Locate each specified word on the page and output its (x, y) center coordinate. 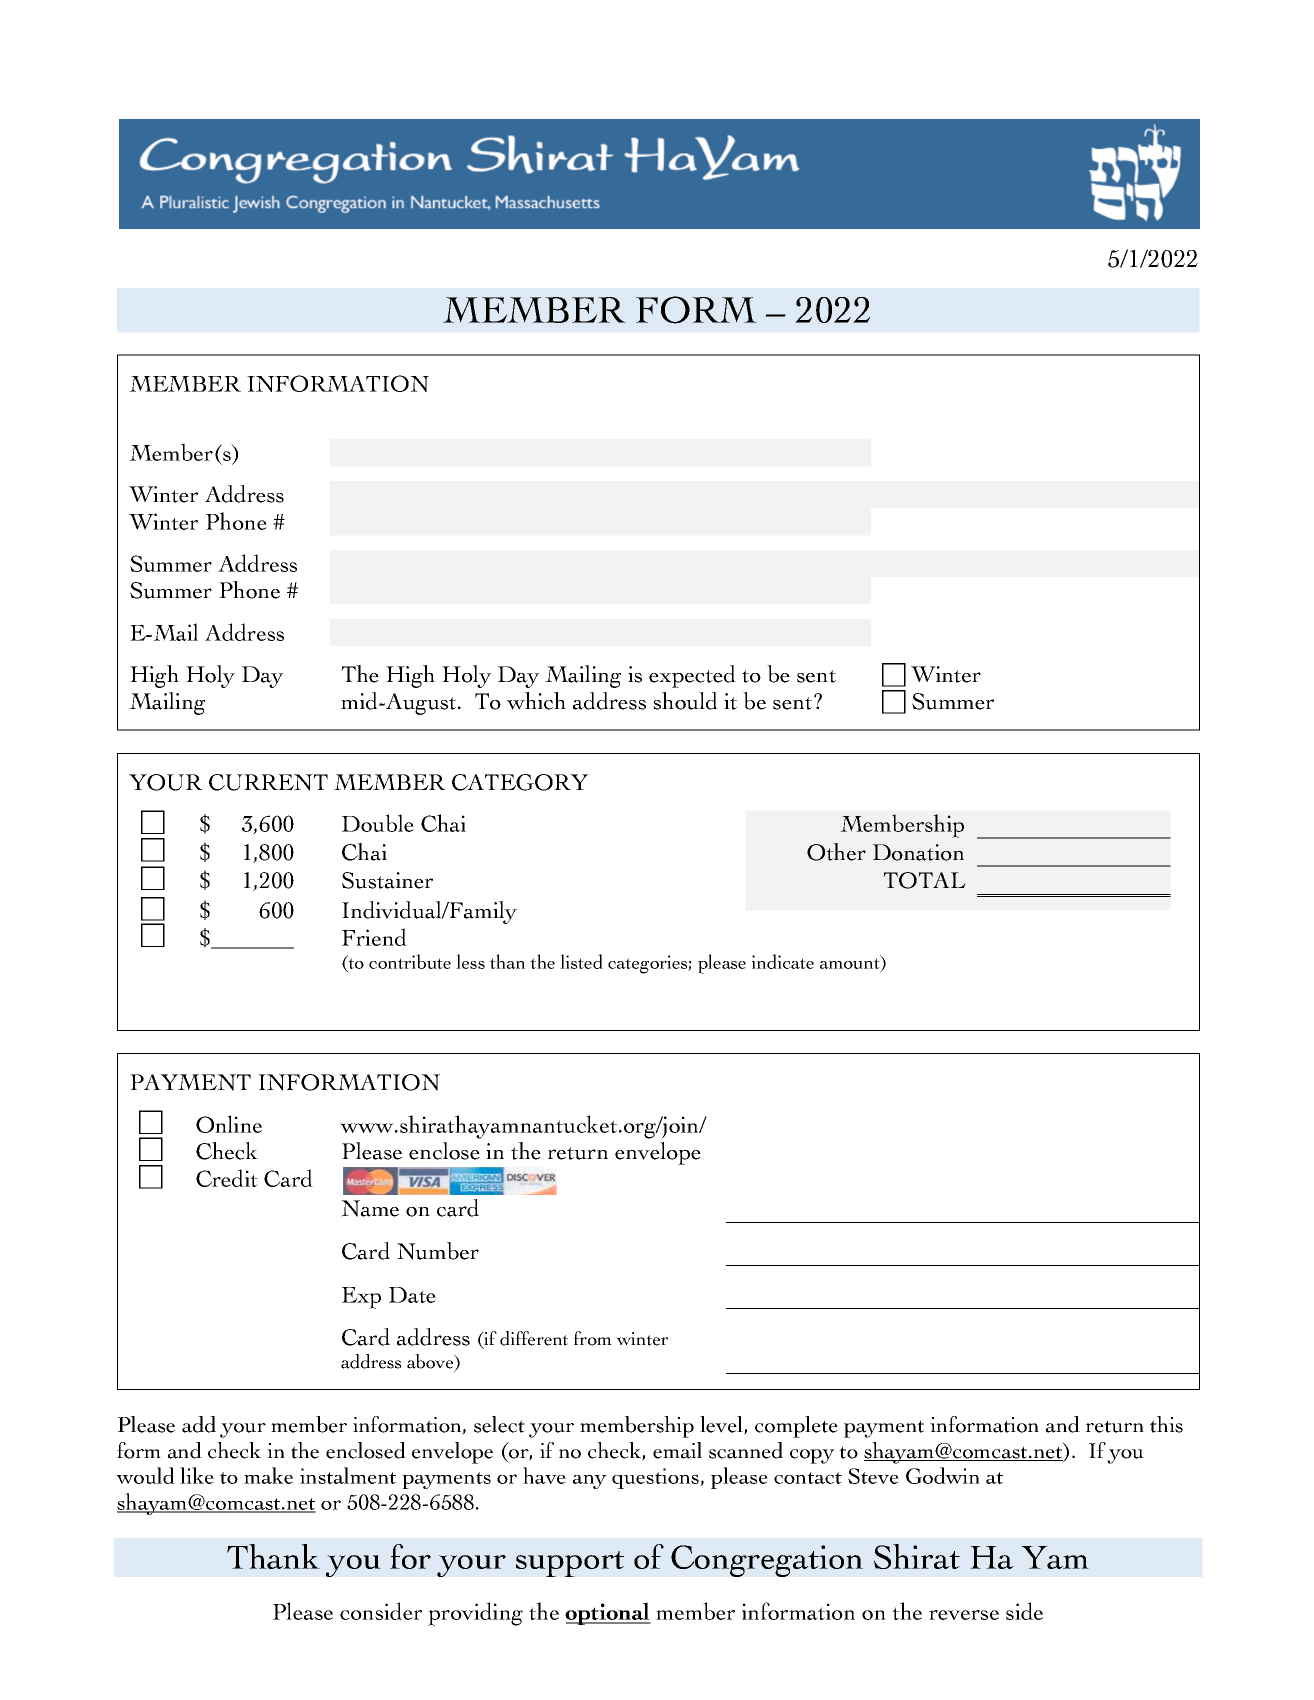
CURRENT (268, 782)
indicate (783, 961)
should (685, 701)
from (593, 1338)
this (1166, 1424)
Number (438, 1251)
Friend (374, 937)
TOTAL (924, 880)
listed (581, 961)
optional (608, 1613)
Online (229, 1124)
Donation (918, 852)
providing (475, 1614)
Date (412, 1295)
